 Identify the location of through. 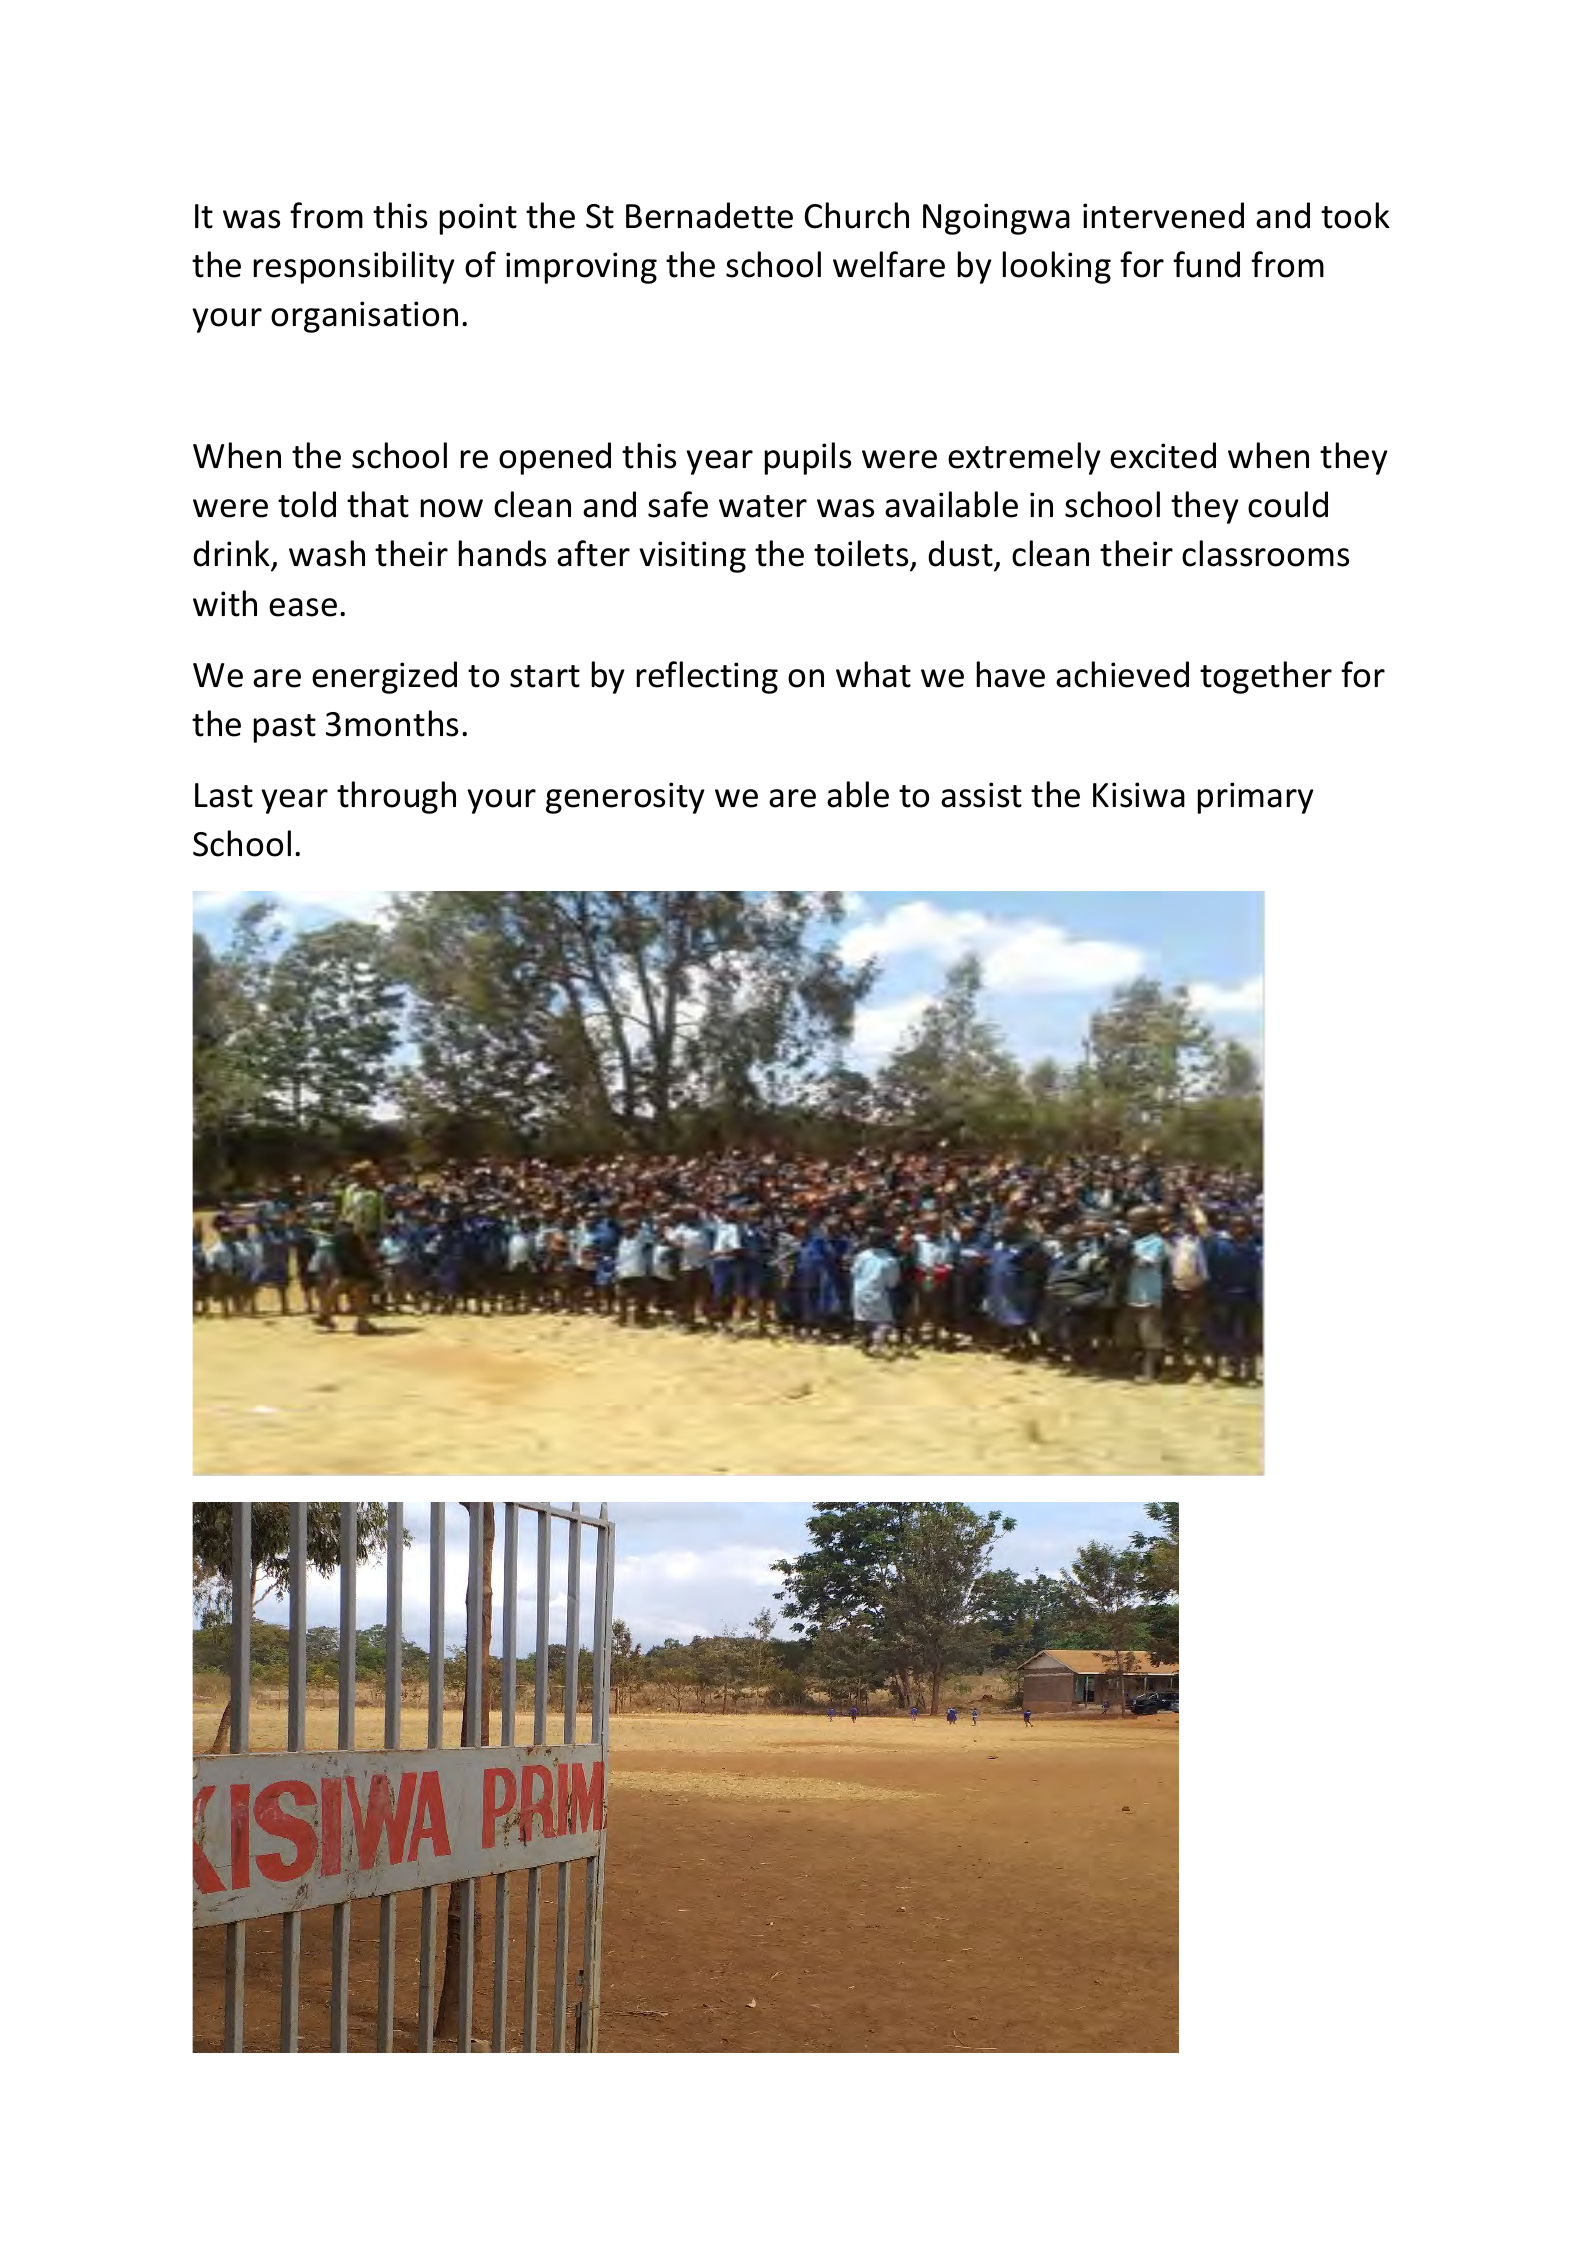
(396, 797).
